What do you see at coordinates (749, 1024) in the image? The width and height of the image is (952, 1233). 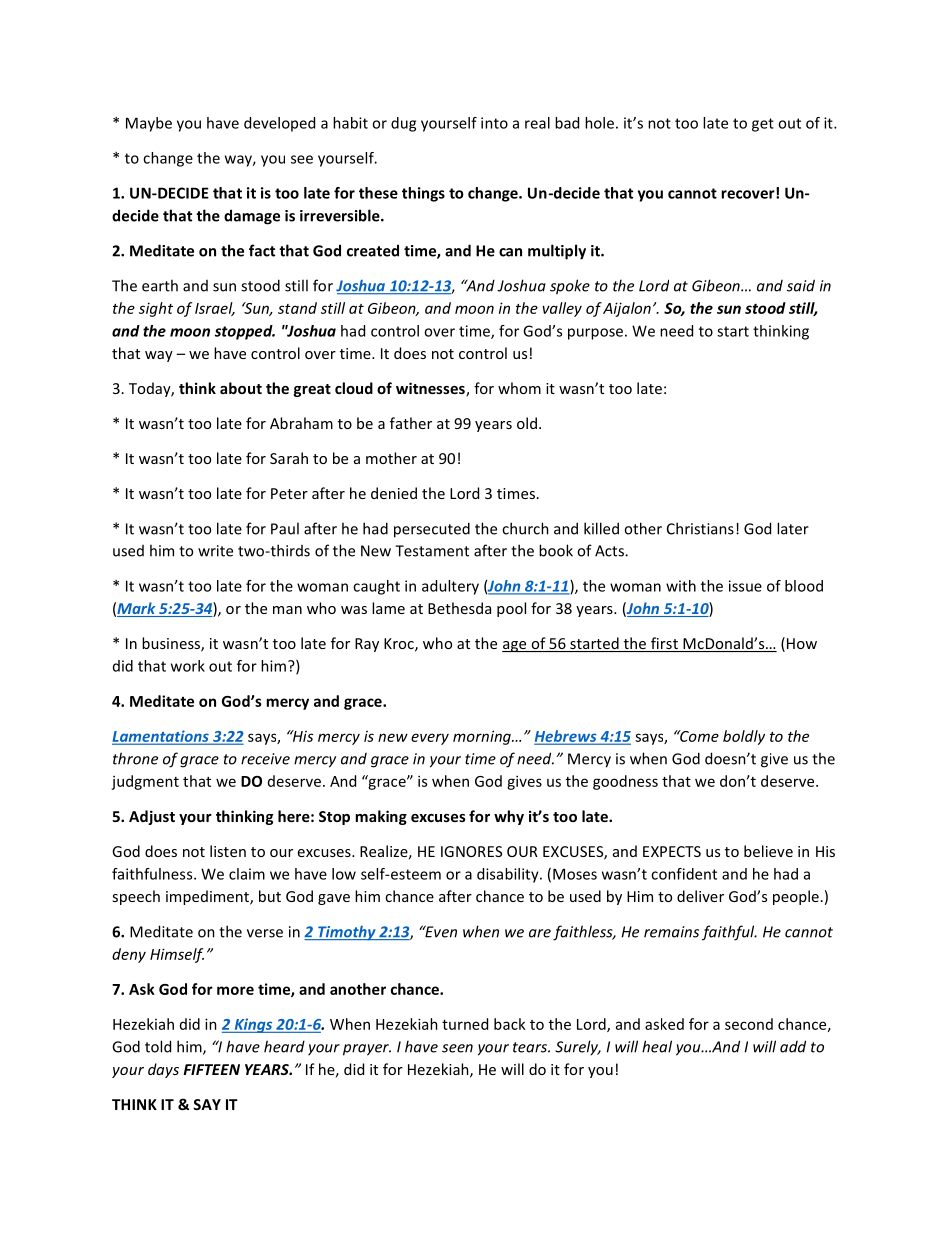 I see `second` at bounding box center [749, 1024].
